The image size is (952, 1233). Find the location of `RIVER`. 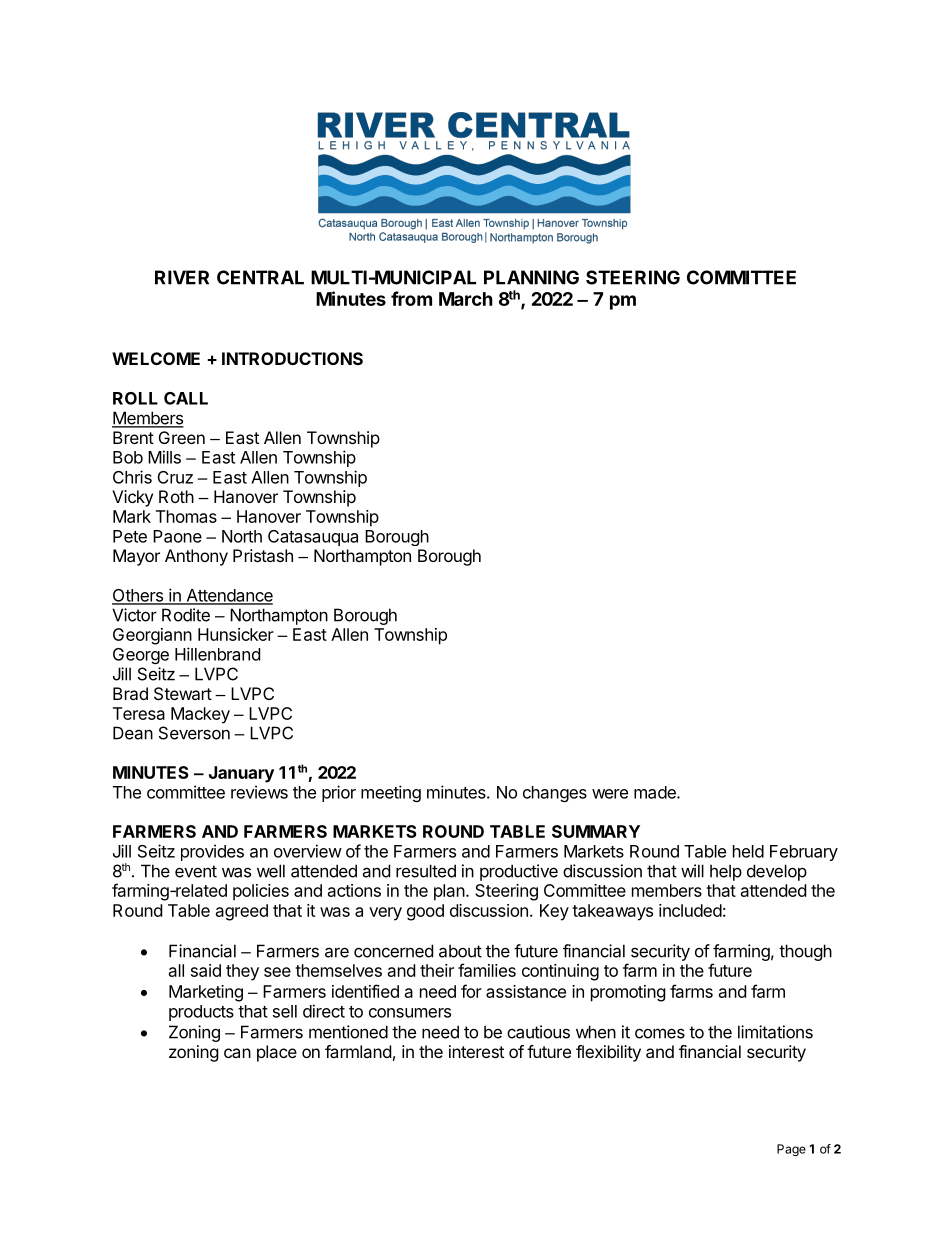

RIVER is located at coordinates (182, 277).
